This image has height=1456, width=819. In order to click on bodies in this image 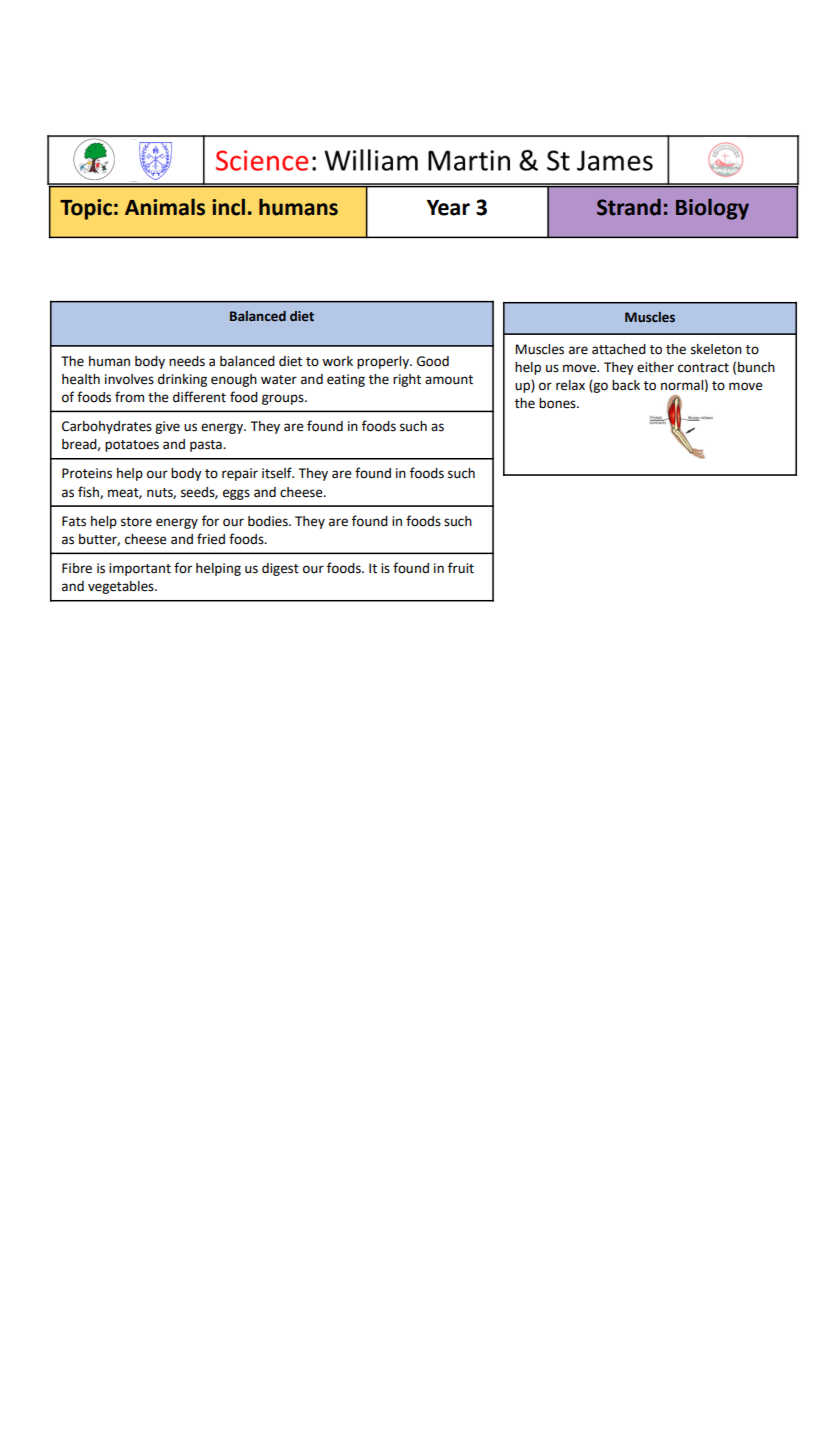, I will do `click(269, 521)`.
